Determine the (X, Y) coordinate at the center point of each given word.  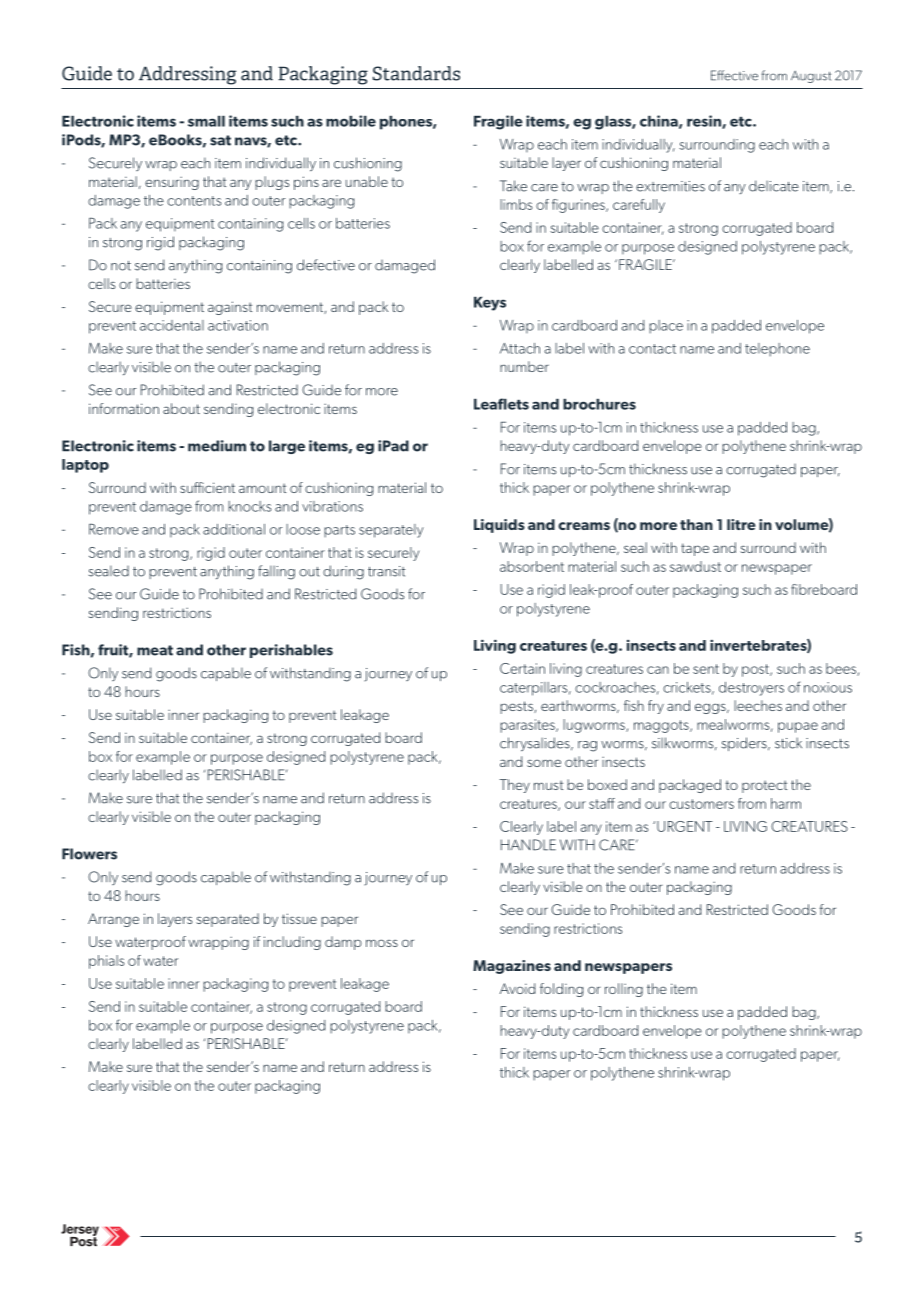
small (206, 121)
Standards (416, 73)
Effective (734, 75)
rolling (624, 990)
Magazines (512, 967)
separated (227, 920)
